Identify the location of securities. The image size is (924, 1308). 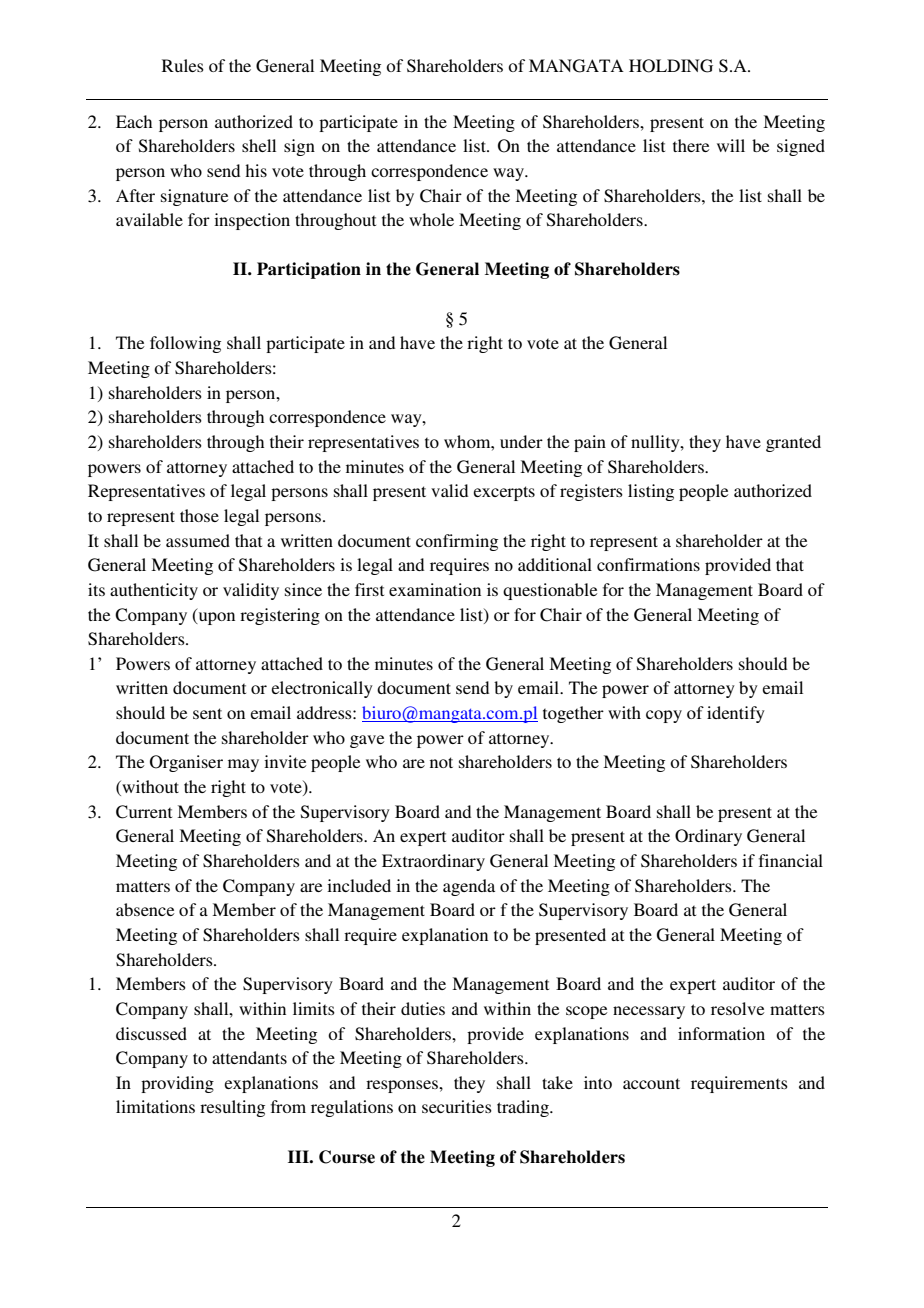
(457, 1106).
